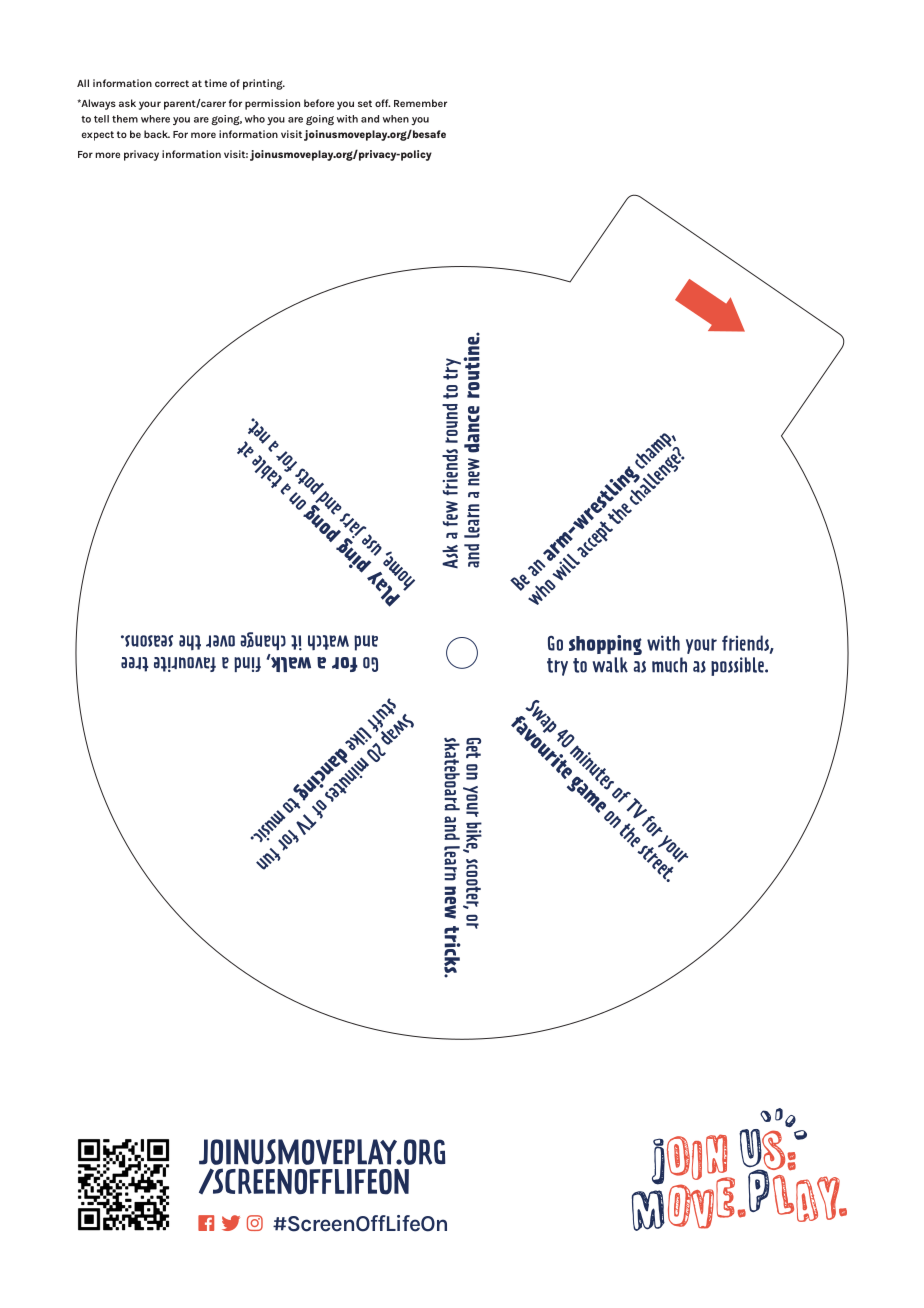 The image size is (924, 1308). What do you see at coordinates (98, 136) in the page?
I see `expect` at bounding box center [98, 136].
